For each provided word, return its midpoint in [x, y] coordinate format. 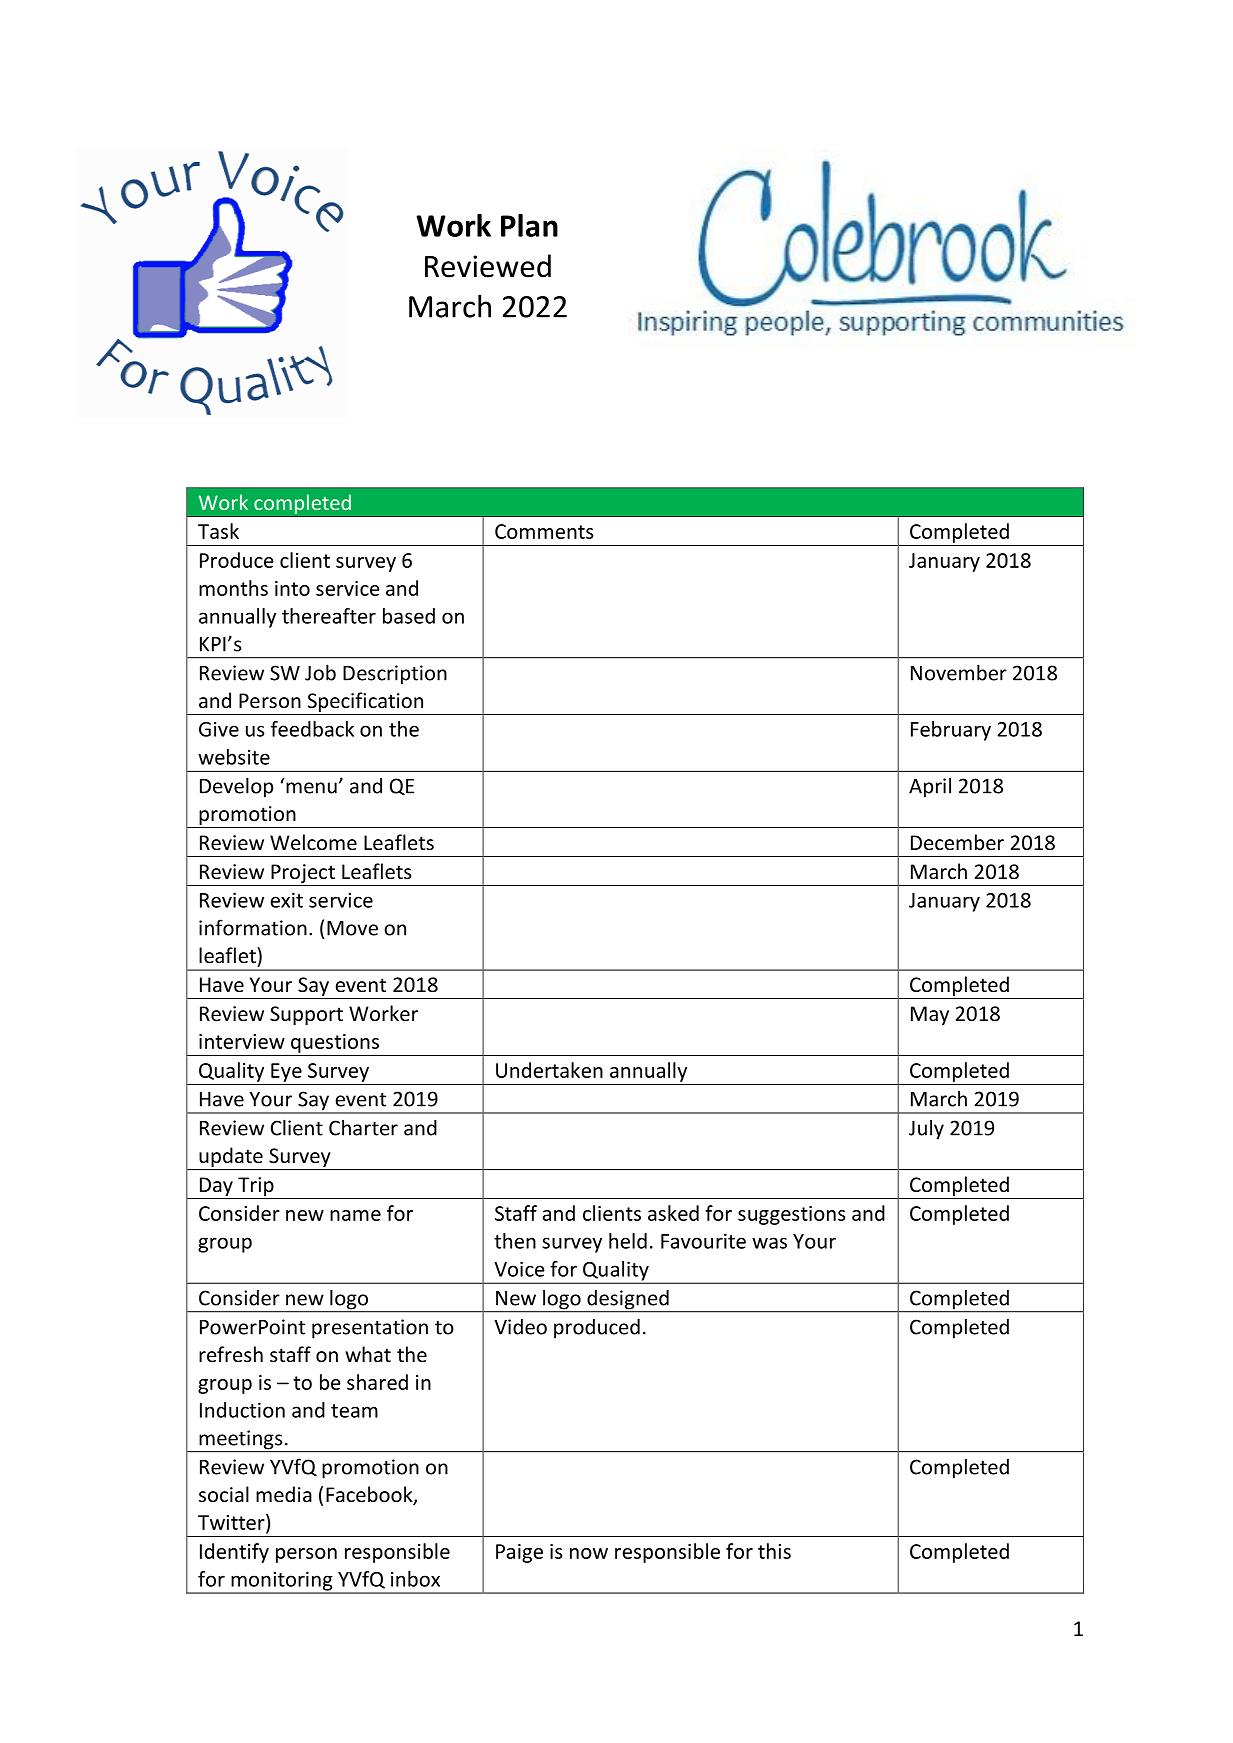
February [951, 731]
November [959, 672]
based [409, 616]
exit [286, 900]
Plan [529, 225]
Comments [544, 531]
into [292, 588]
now [589, 1553]
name [355, 1215]
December [957, 842]
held [628, 1241]
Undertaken [549, 1070]
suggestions [791, 1215]
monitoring [282, 1582]
